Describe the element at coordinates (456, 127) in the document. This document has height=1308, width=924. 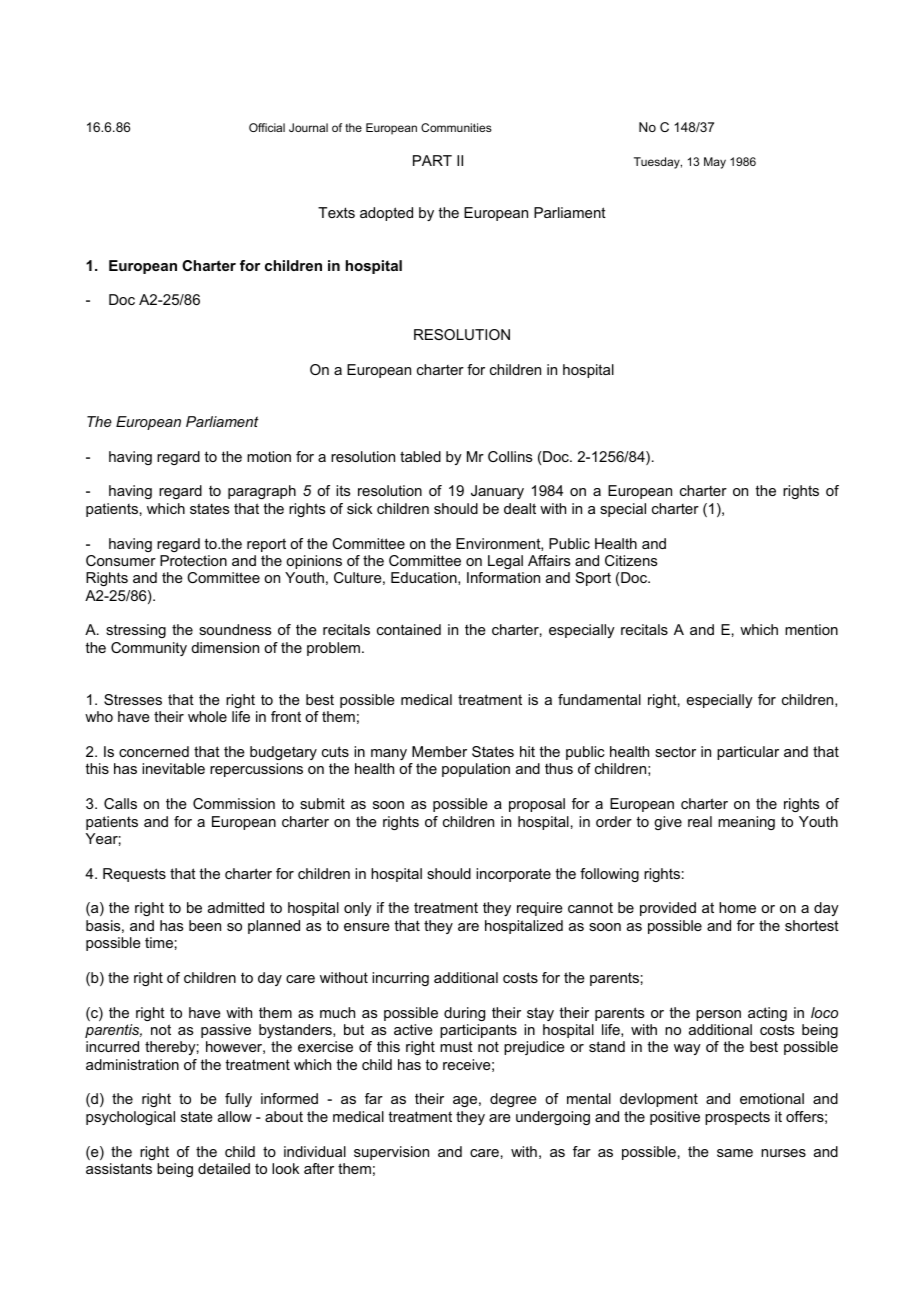
I see `Communities` at that location.
